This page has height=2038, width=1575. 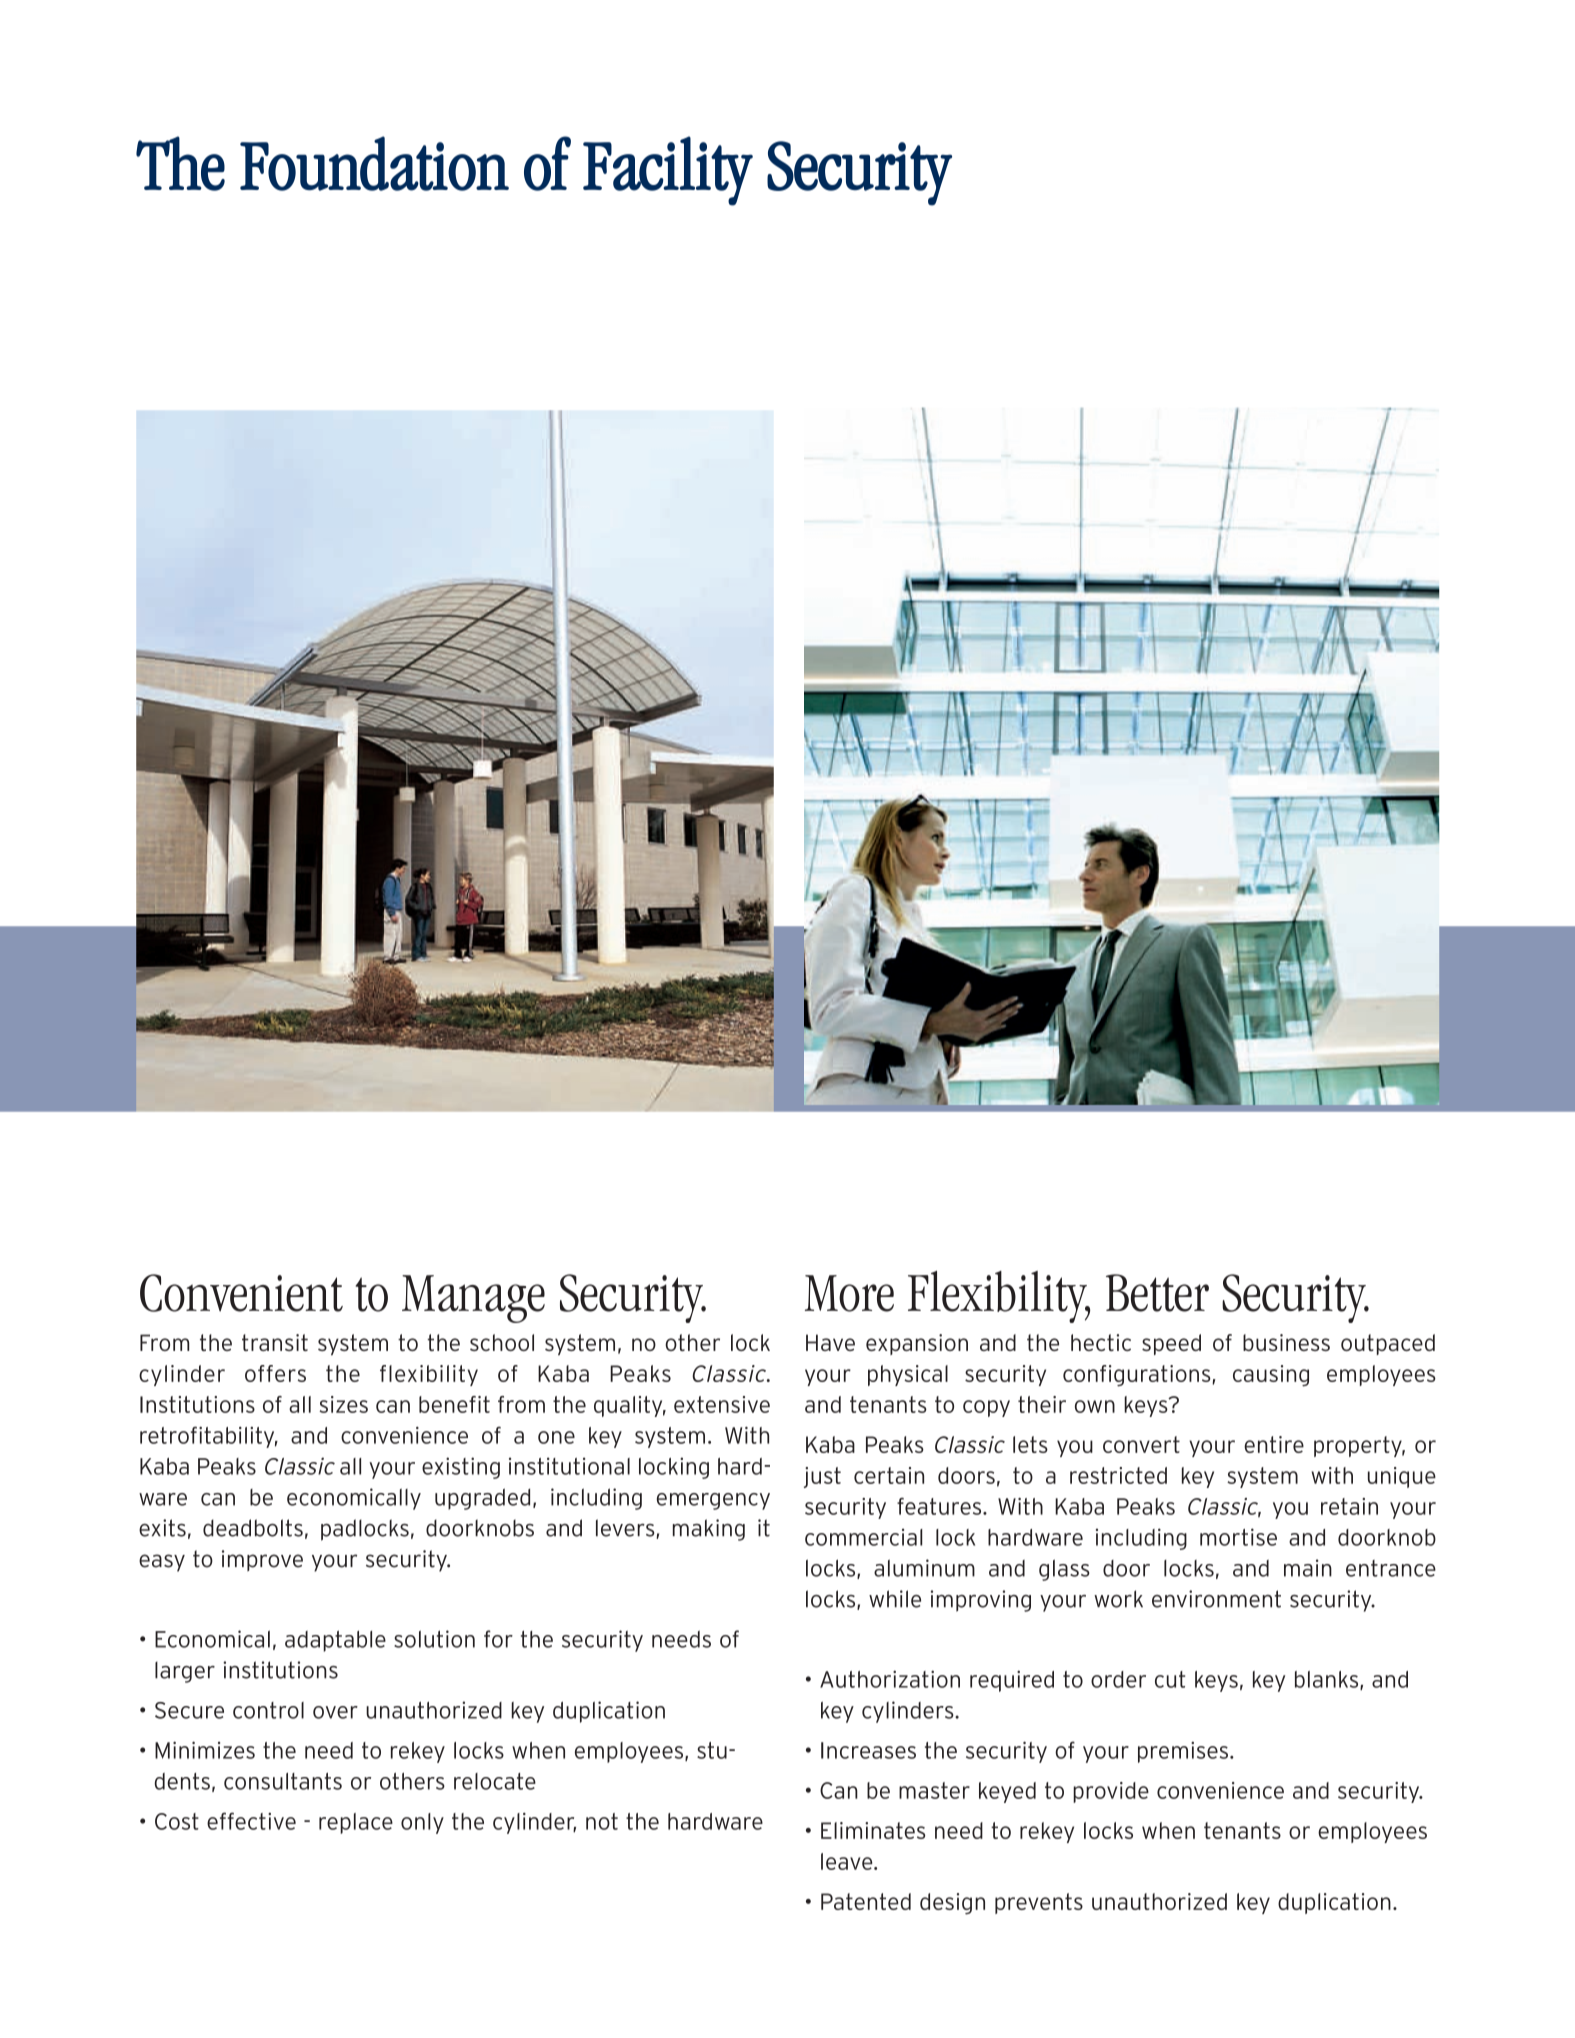 What do you see at coordinates (895, 1599) in the page?
I see `while` at bounding box center [895, 1599].
